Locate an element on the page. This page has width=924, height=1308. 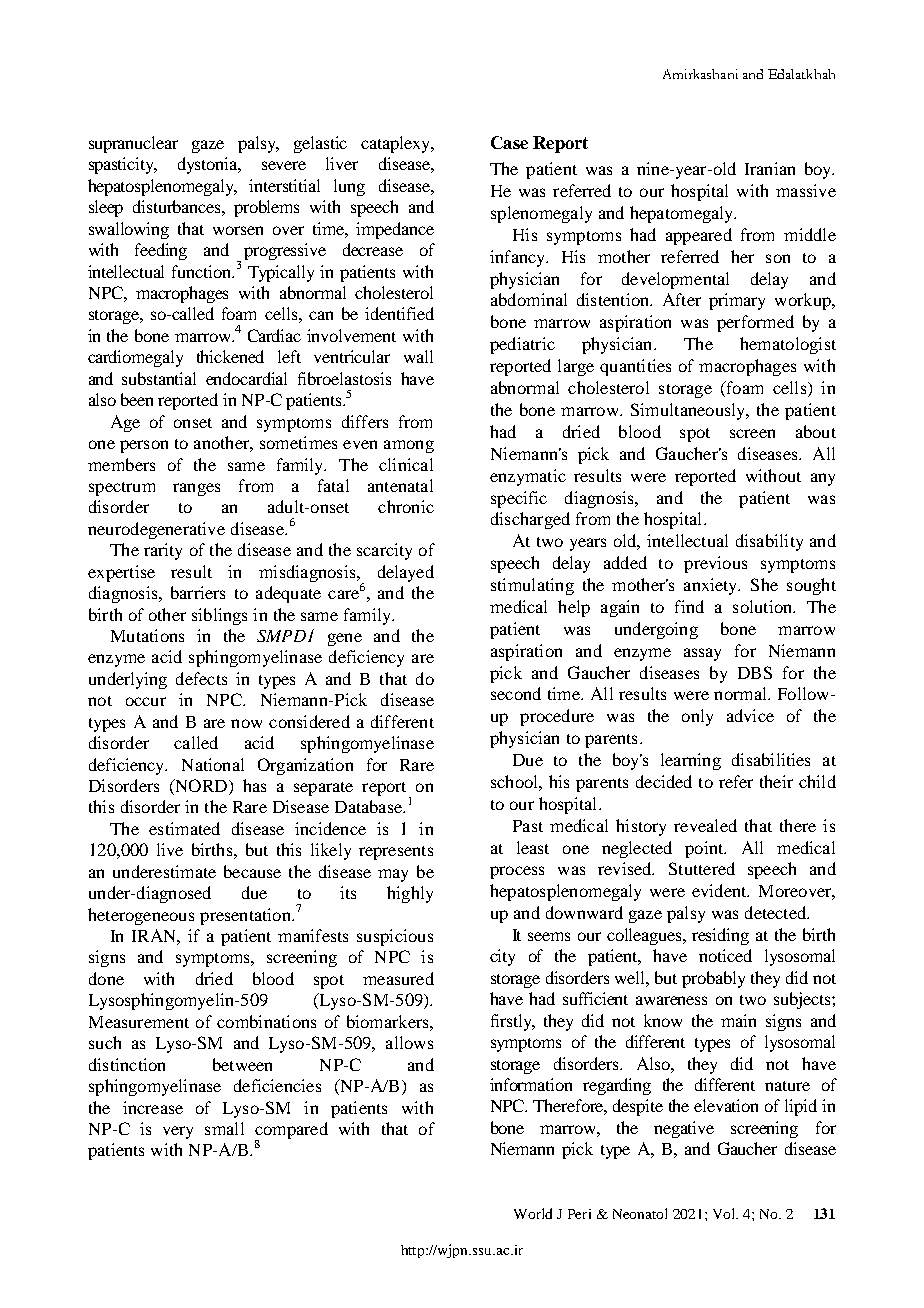
very is located at coordinates (178, 1132).
